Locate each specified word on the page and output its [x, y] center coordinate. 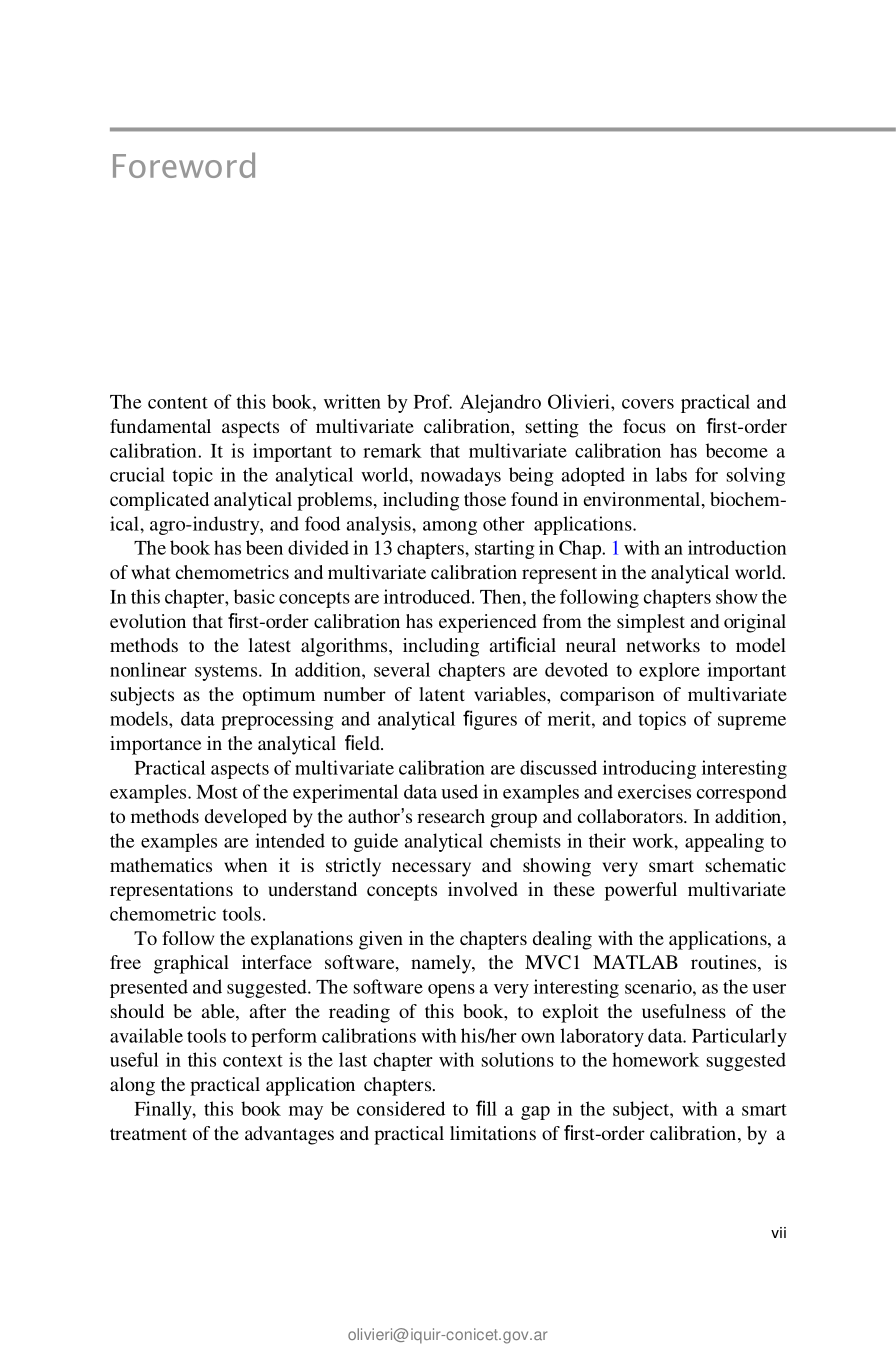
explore [669, 671]
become [737, 450]
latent [442, 694]
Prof [433, 401]
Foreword [184, 165]
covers [648, 404]
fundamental [160, 426]
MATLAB [635, 962]
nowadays [461, 476]
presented [149, 988]
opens [451, 991]
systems [227, 673]
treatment [148, 1134]
